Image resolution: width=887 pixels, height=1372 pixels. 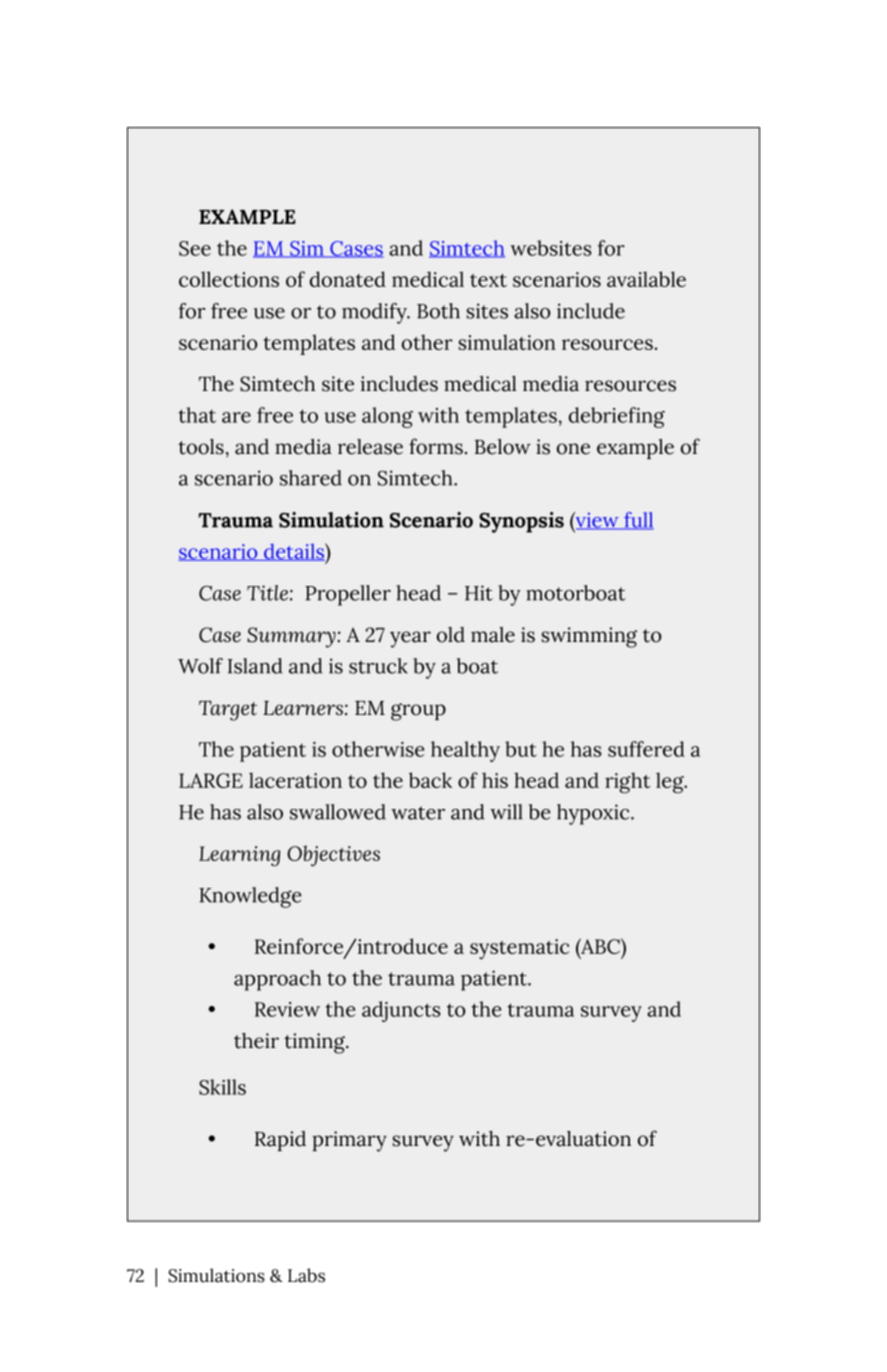 What do you see at coordinates (349, 1141) in the screenshot?
I see `primary` at bounding box center [349, 1141].
